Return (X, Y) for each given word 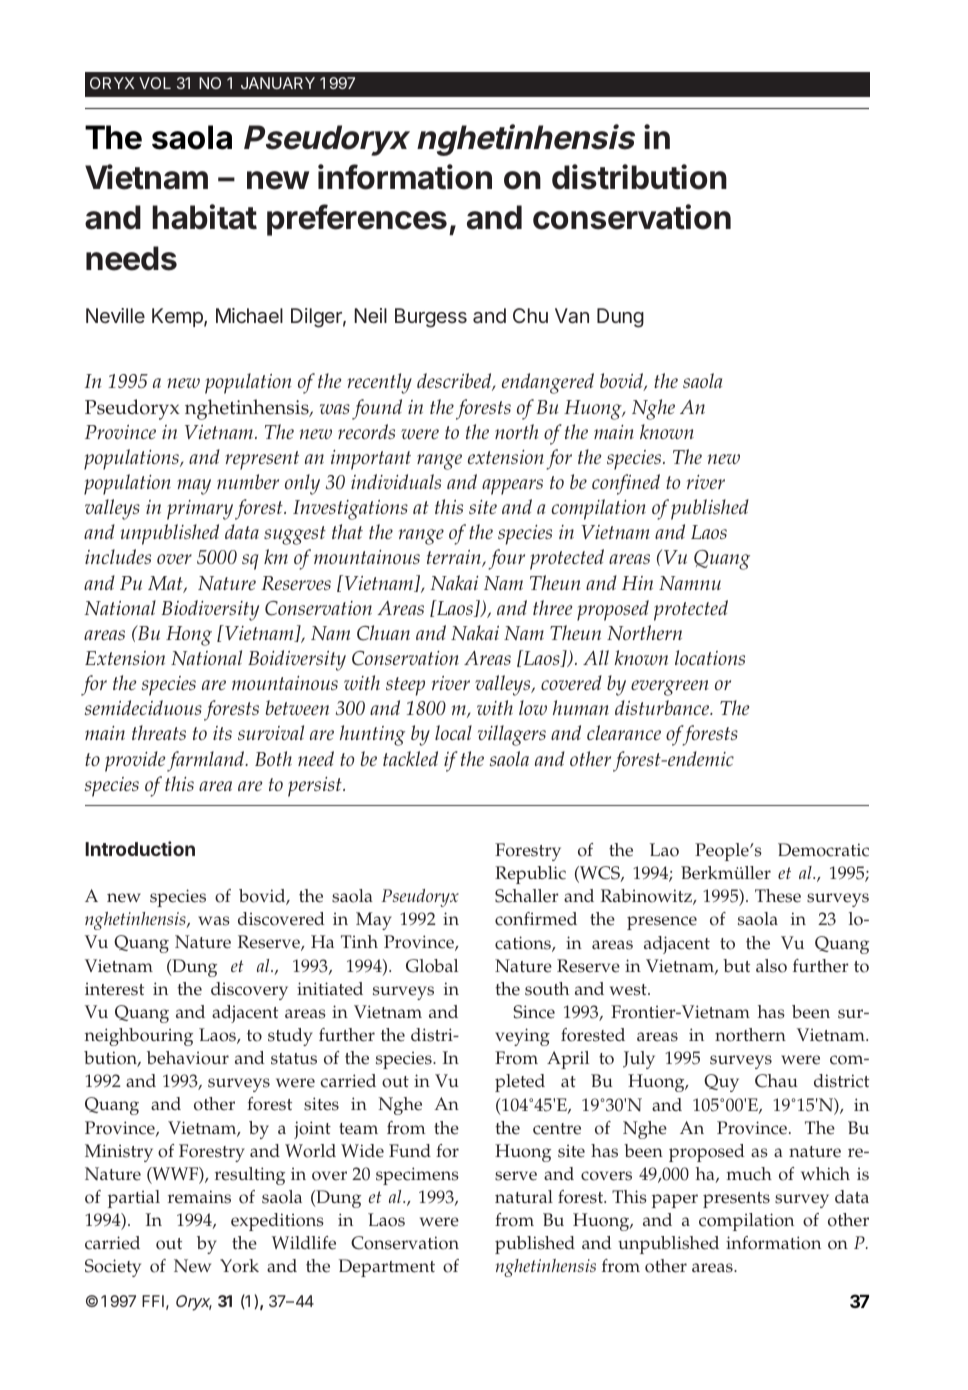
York (239, 1266)
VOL (155, 83)
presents (736, 1200)
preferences (357, 220)
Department (387, 1268)
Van (572, 315)
